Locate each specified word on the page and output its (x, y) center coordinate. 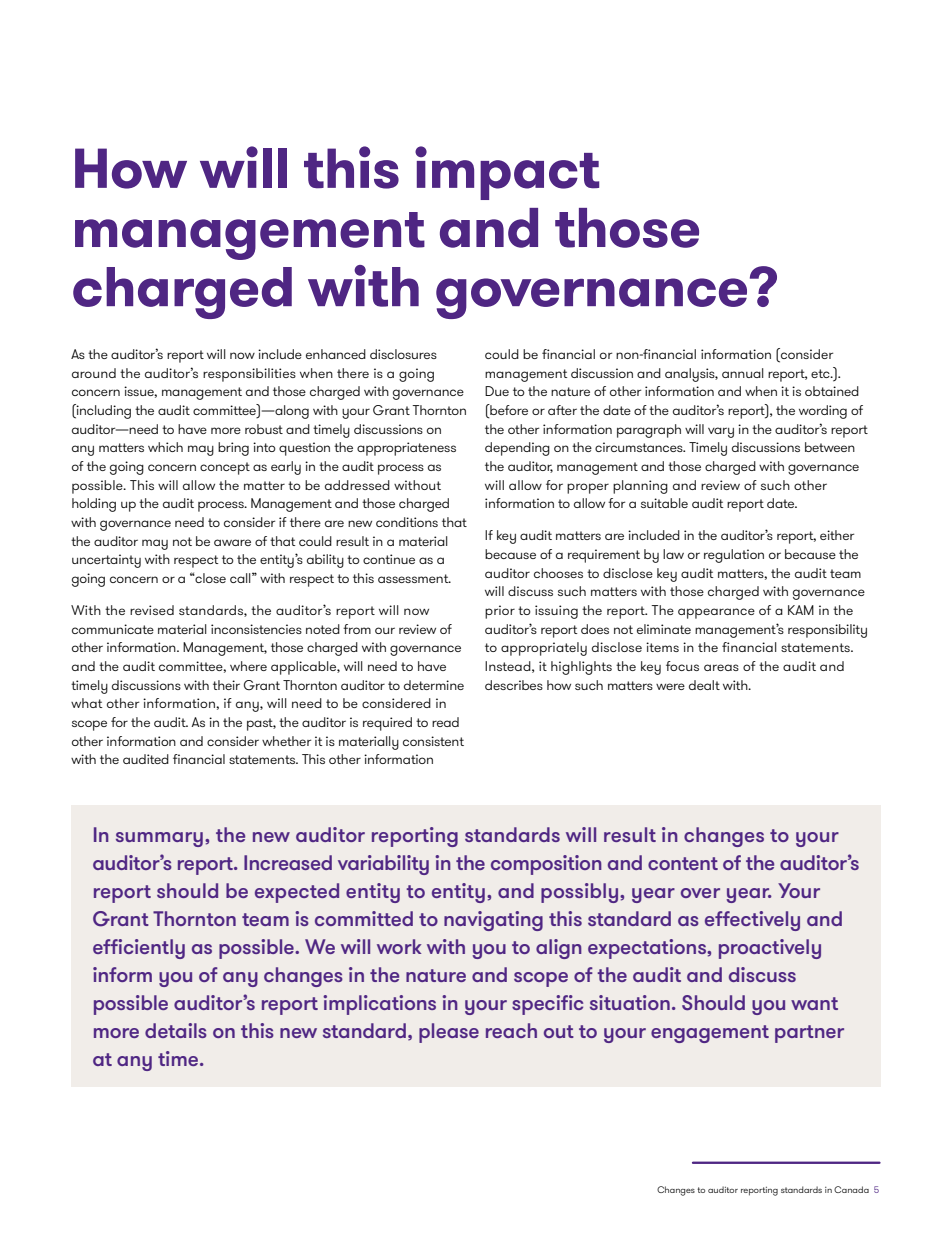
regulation (734, 556)
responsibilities (249, 375)
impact (507, 173)
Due (497, 391)
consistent (433, 741)
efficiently (139, 949)
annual (743, 373)
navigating (493, 921)
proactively (770, 949)
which (165, 447)
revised (152, 610)
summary (159, 839)
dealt (704, 685)
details (176, 1030)
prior (500, 612)
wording (823, 412)
